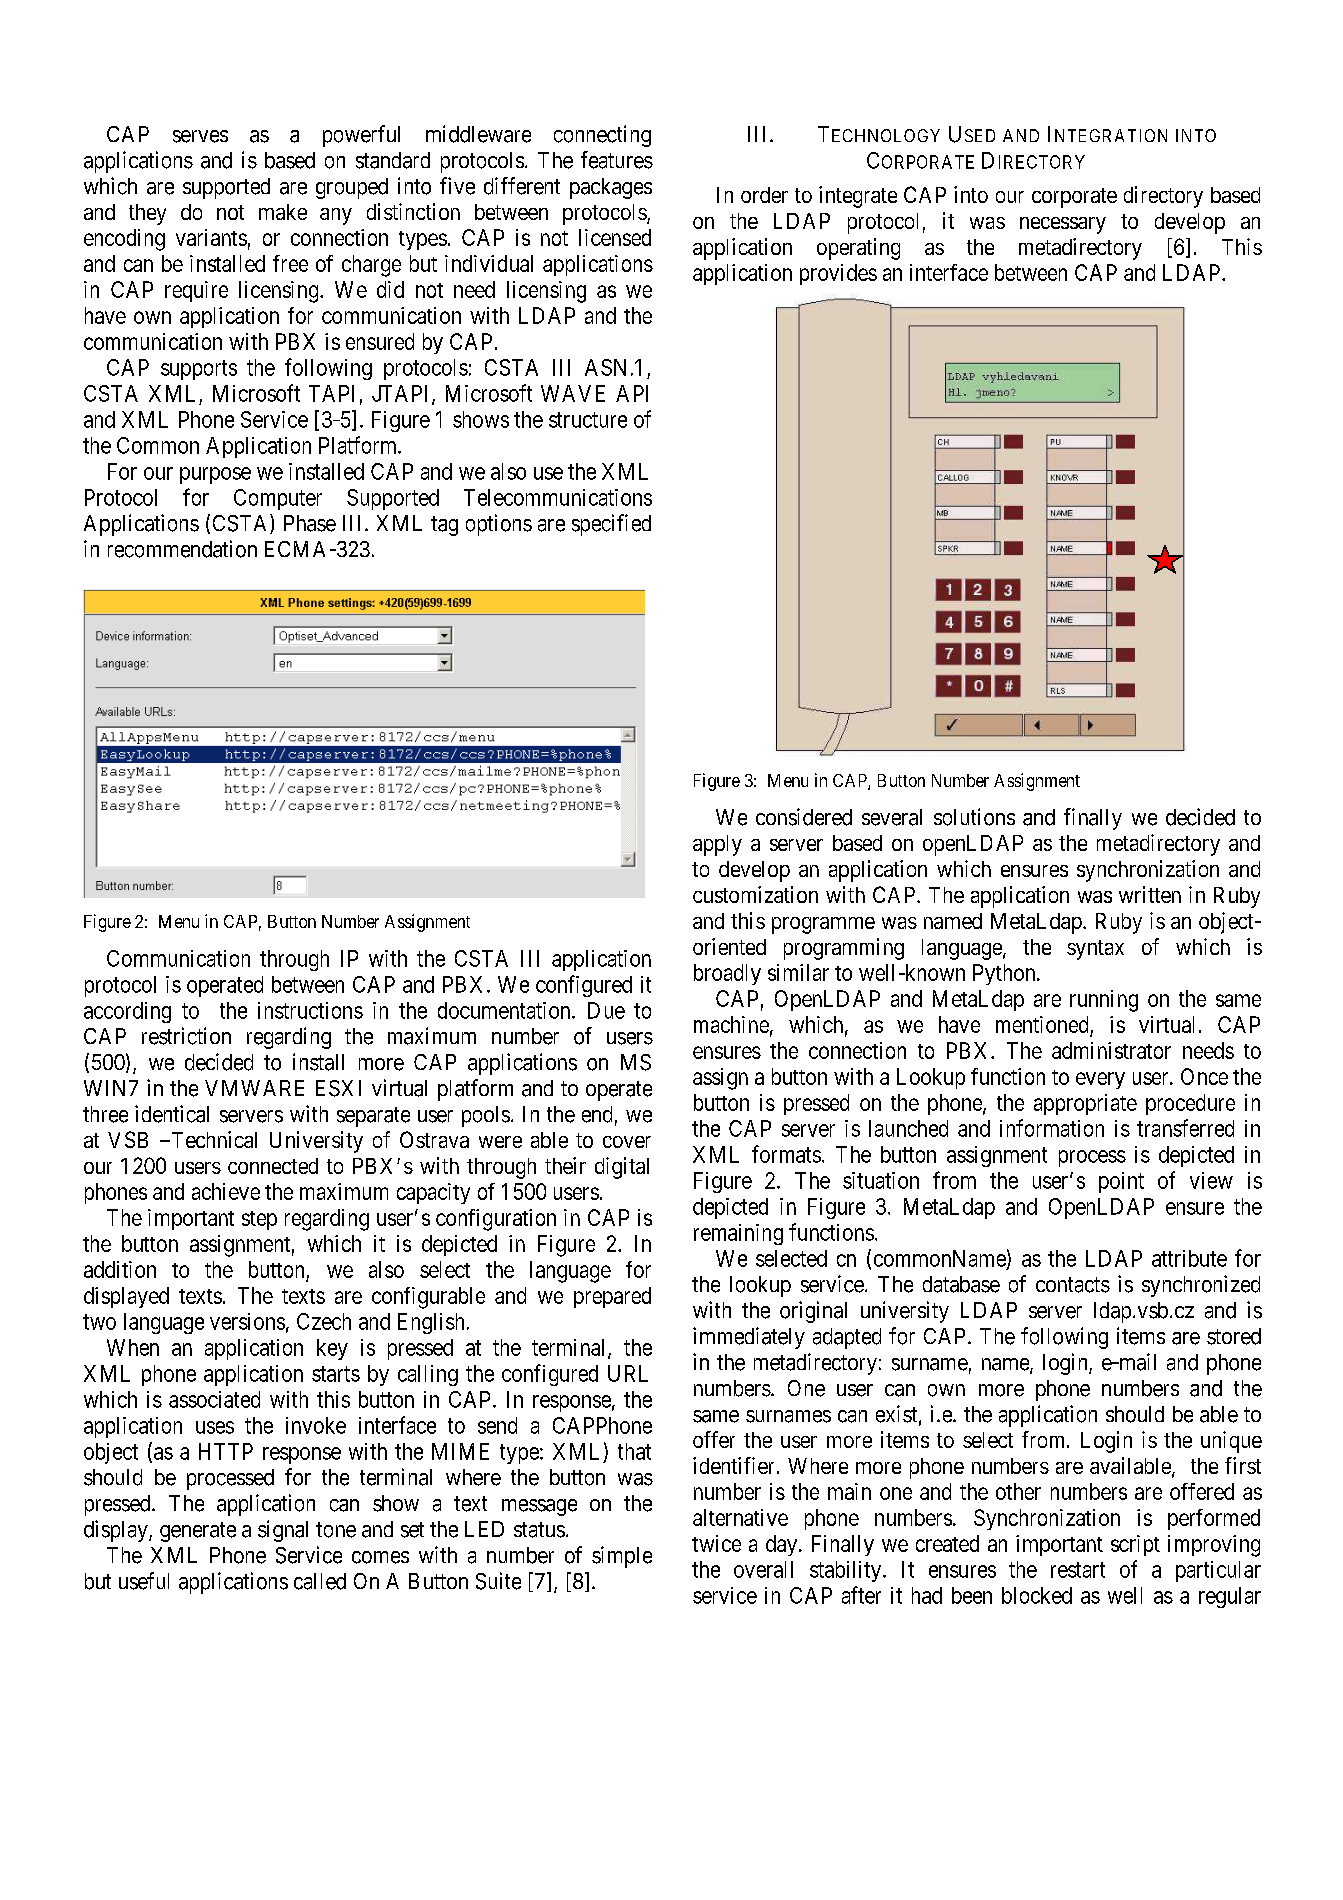  Describe the element at coordinates (716, 1543) in the document. I see `twice` at that location.
